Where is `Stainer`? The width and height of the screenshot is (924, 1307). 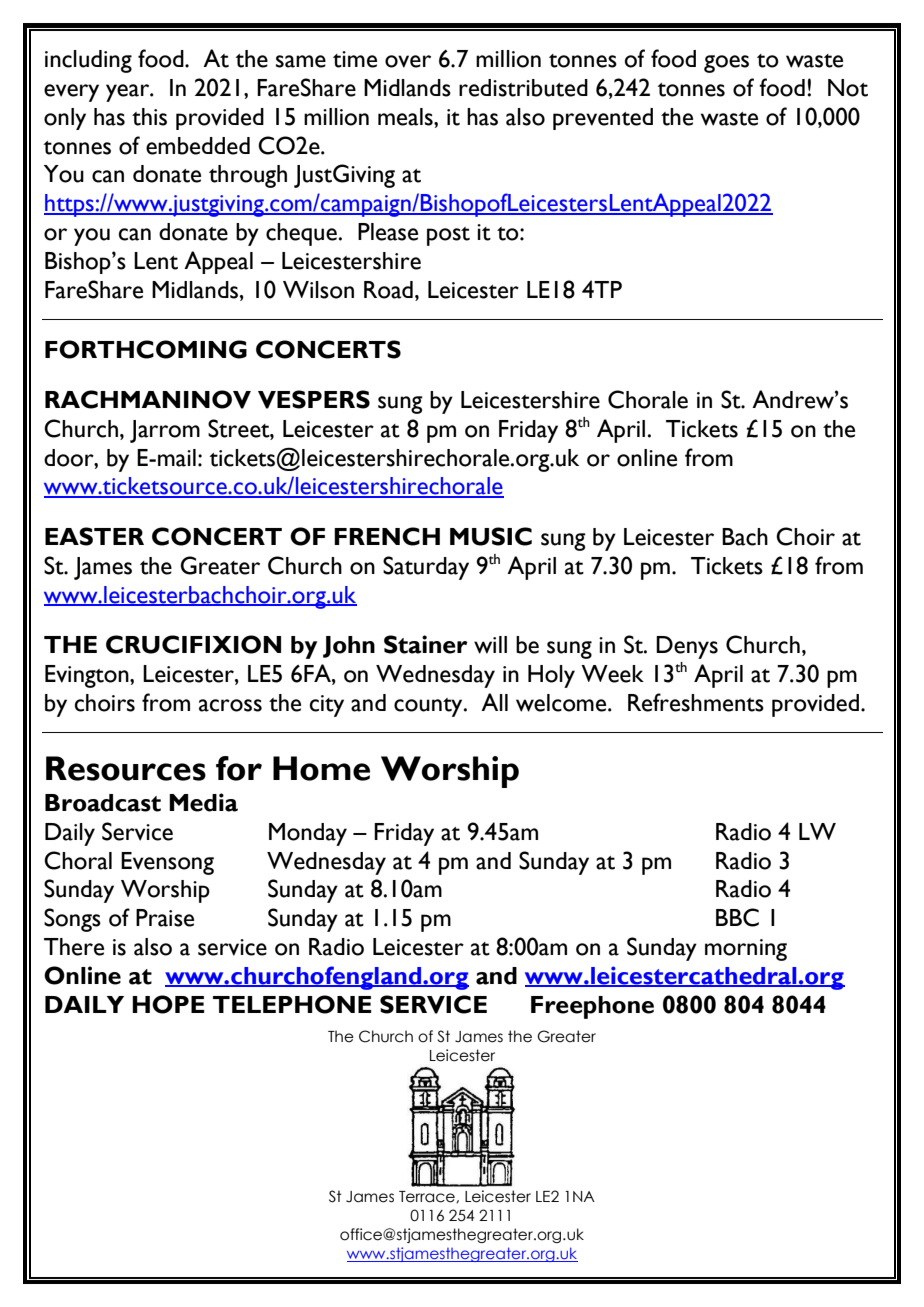 Stainer is located at coordinates (426, 644).
